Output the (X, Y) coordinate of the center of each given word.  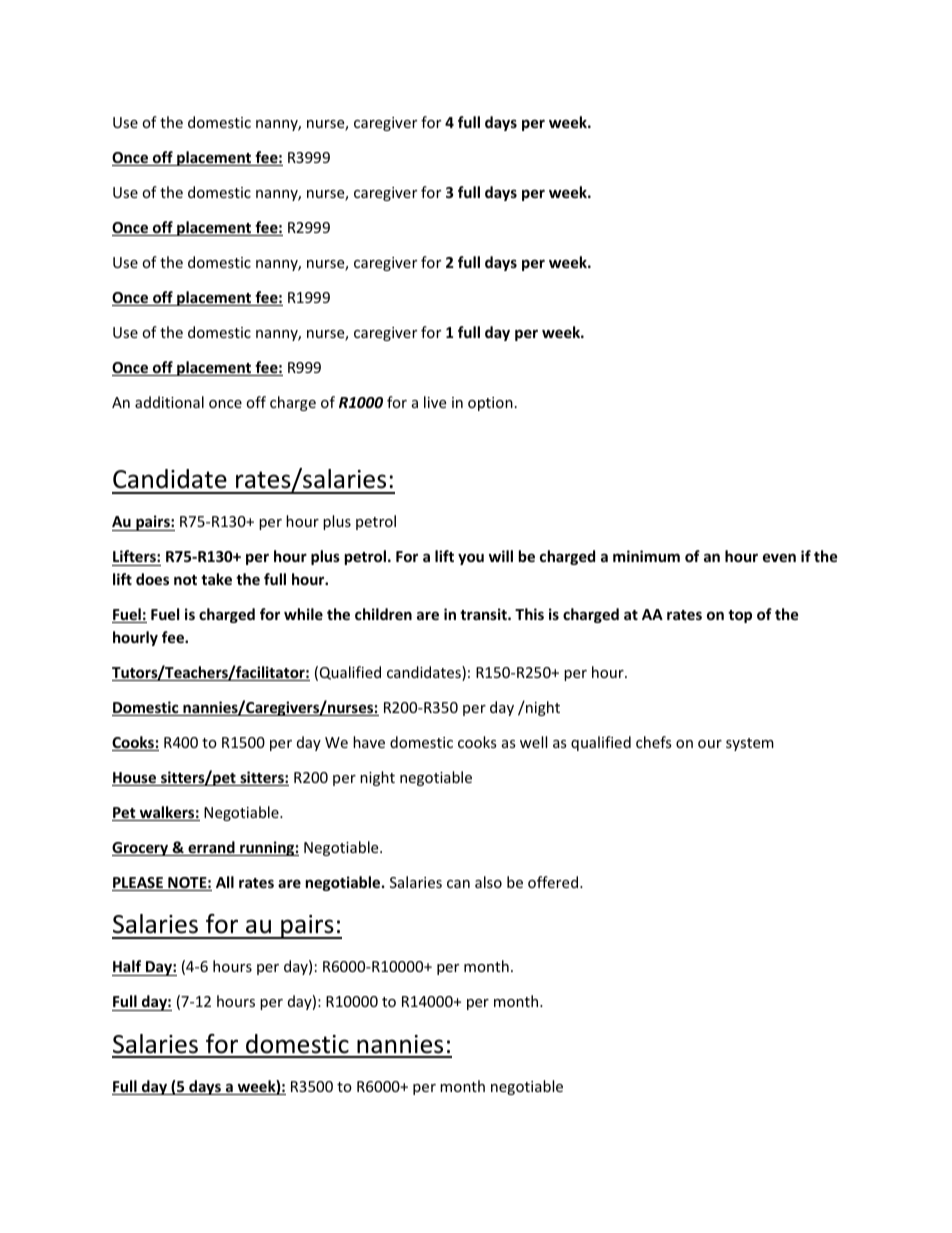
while (303, 614)
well (533, 742)
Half (127, 966)
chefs (654, 742)
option (490, 404)
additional (169, 402)
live (435, 402)
